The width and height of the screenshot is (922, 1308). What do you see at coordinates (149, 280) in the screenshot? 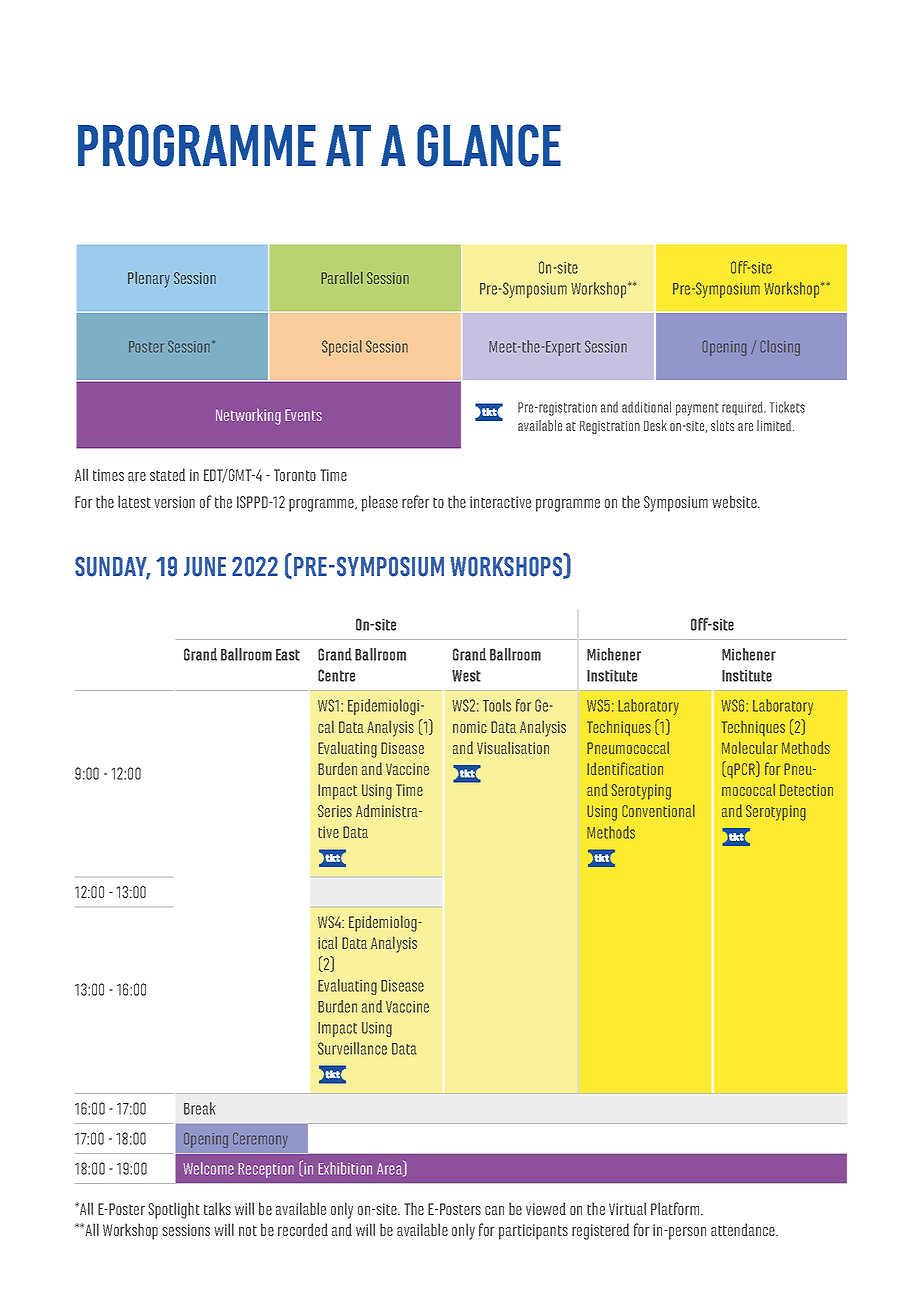
I see `Plenary` at bounding box center [149, 280].
